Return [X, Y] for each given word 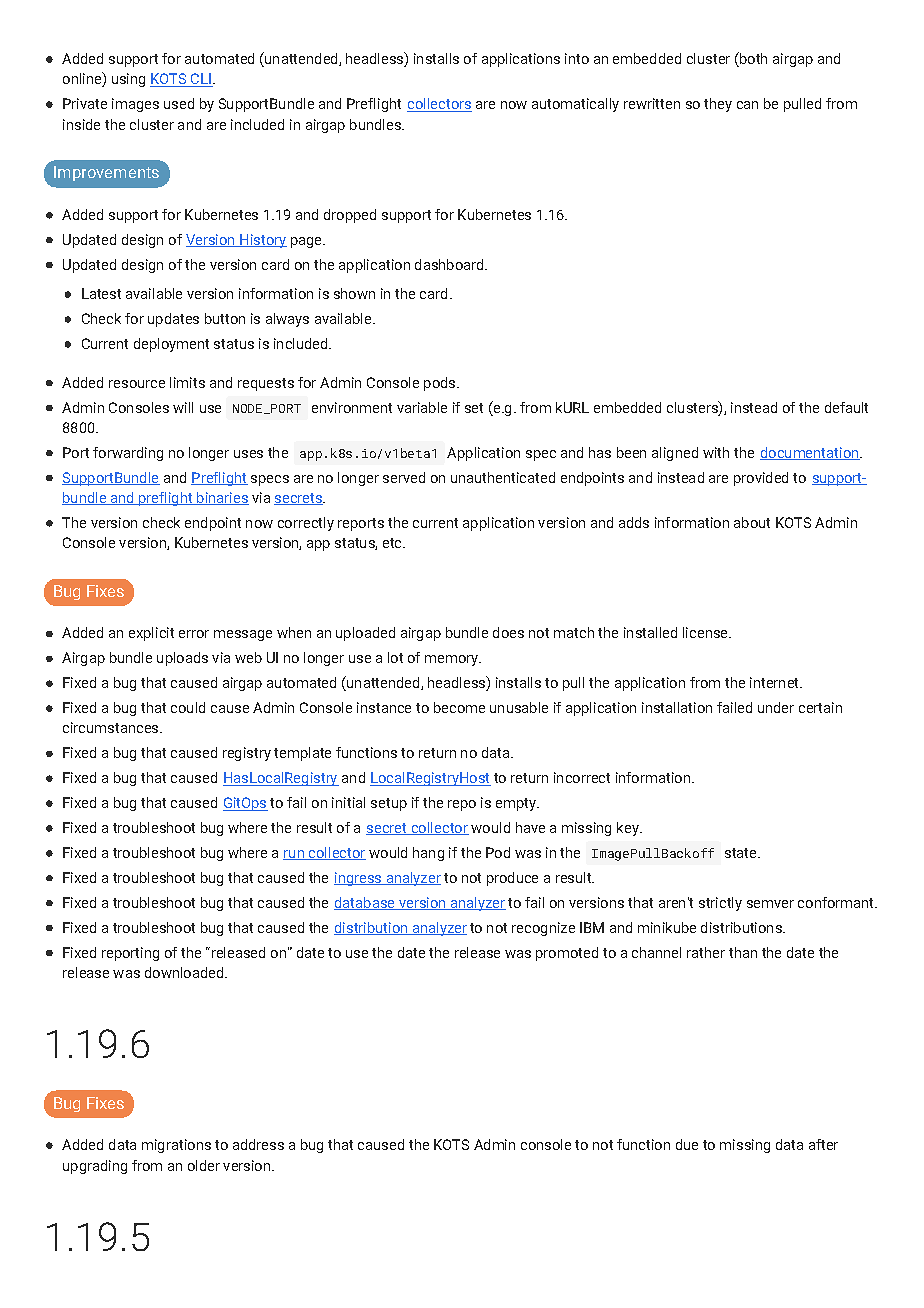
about [752, 522]
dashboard [450, 264]
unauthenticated [503, 477]
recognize [543, 929]
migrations [176, 1146]
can [747, 105]
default [846, 407]
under [776, 707]
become [459, 707]
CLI [201, 80]
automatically [575, 105]
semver [770, 904]
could [188, 707]
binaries [222, 498]
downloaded [185, 972]
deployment [171, 345]
